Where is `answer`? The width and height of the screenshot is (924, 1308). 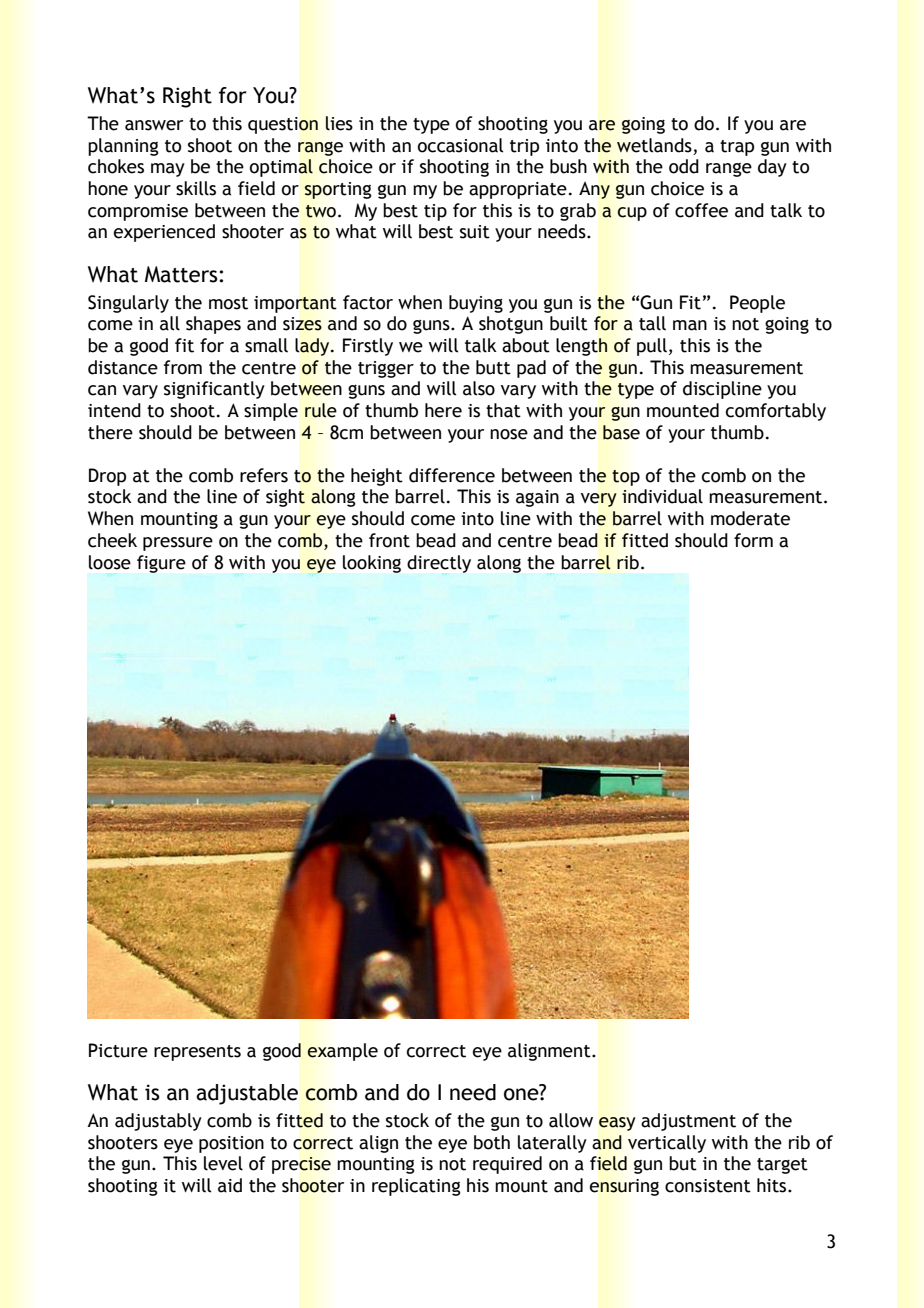
answer is located at coordinates (154, 125).
